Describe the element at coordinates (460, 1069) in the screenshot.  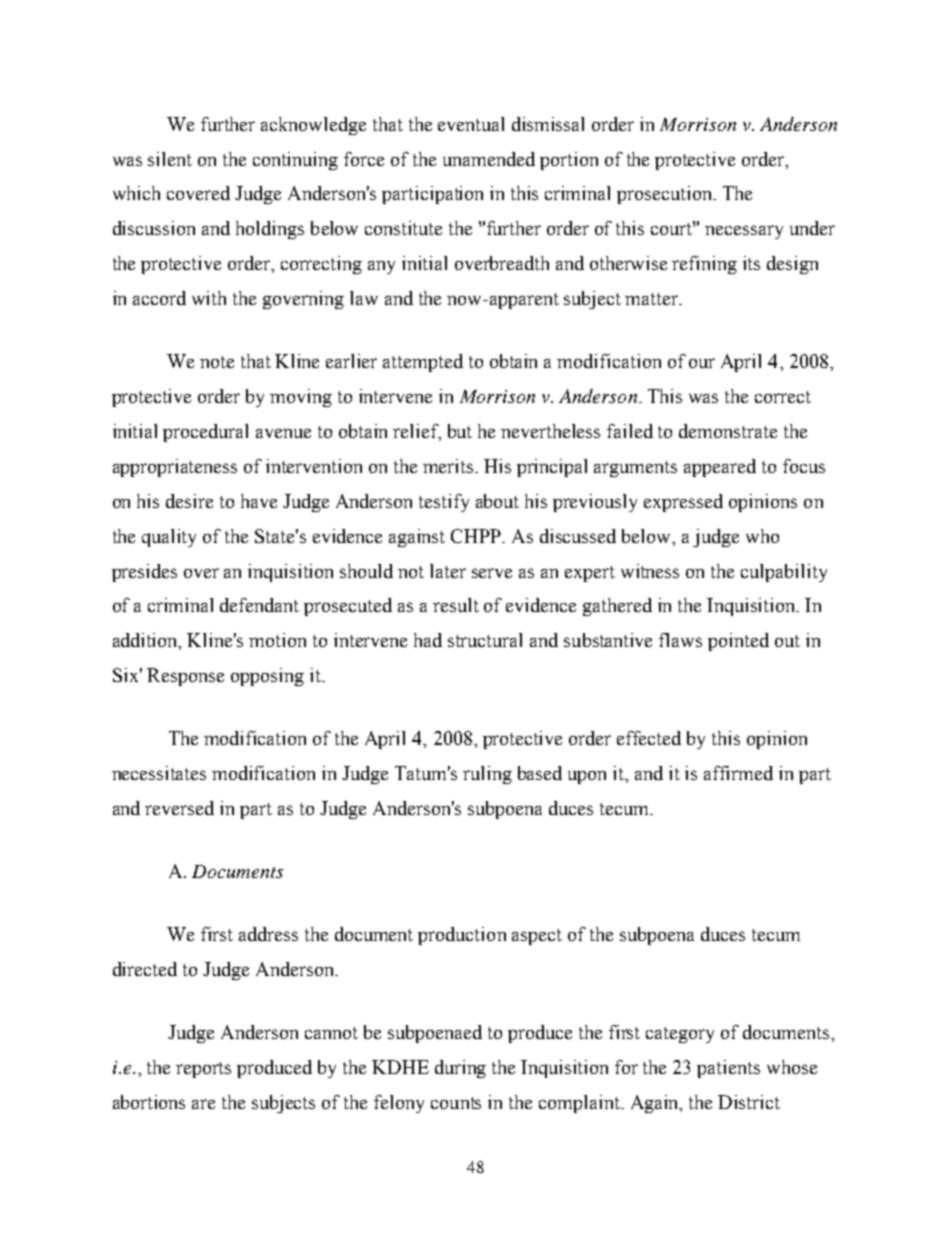
I see `during` at that location.
